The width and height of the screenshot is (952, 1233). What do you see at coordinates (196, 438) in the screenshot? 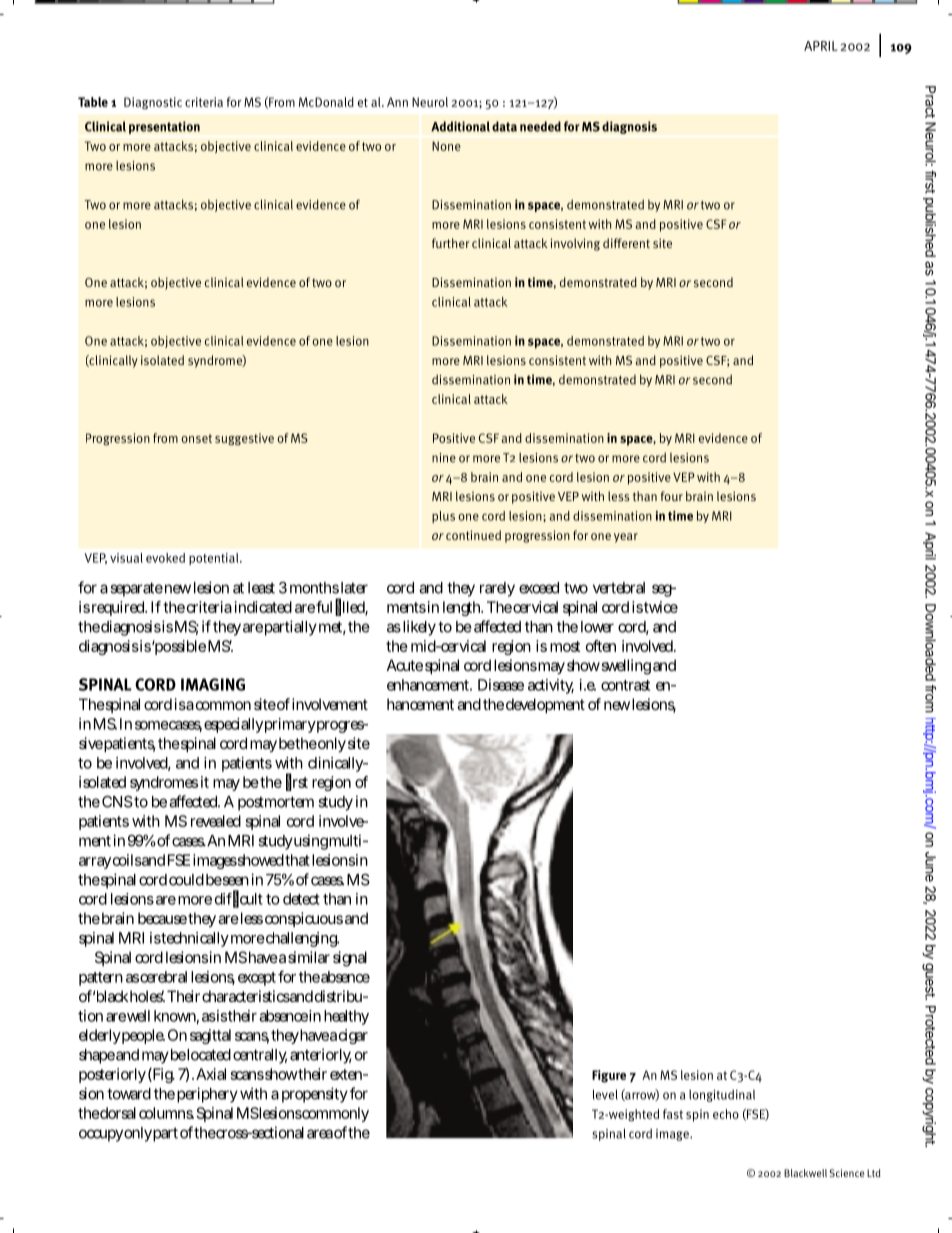
I see `onset` at bounding box center [196, 438].
